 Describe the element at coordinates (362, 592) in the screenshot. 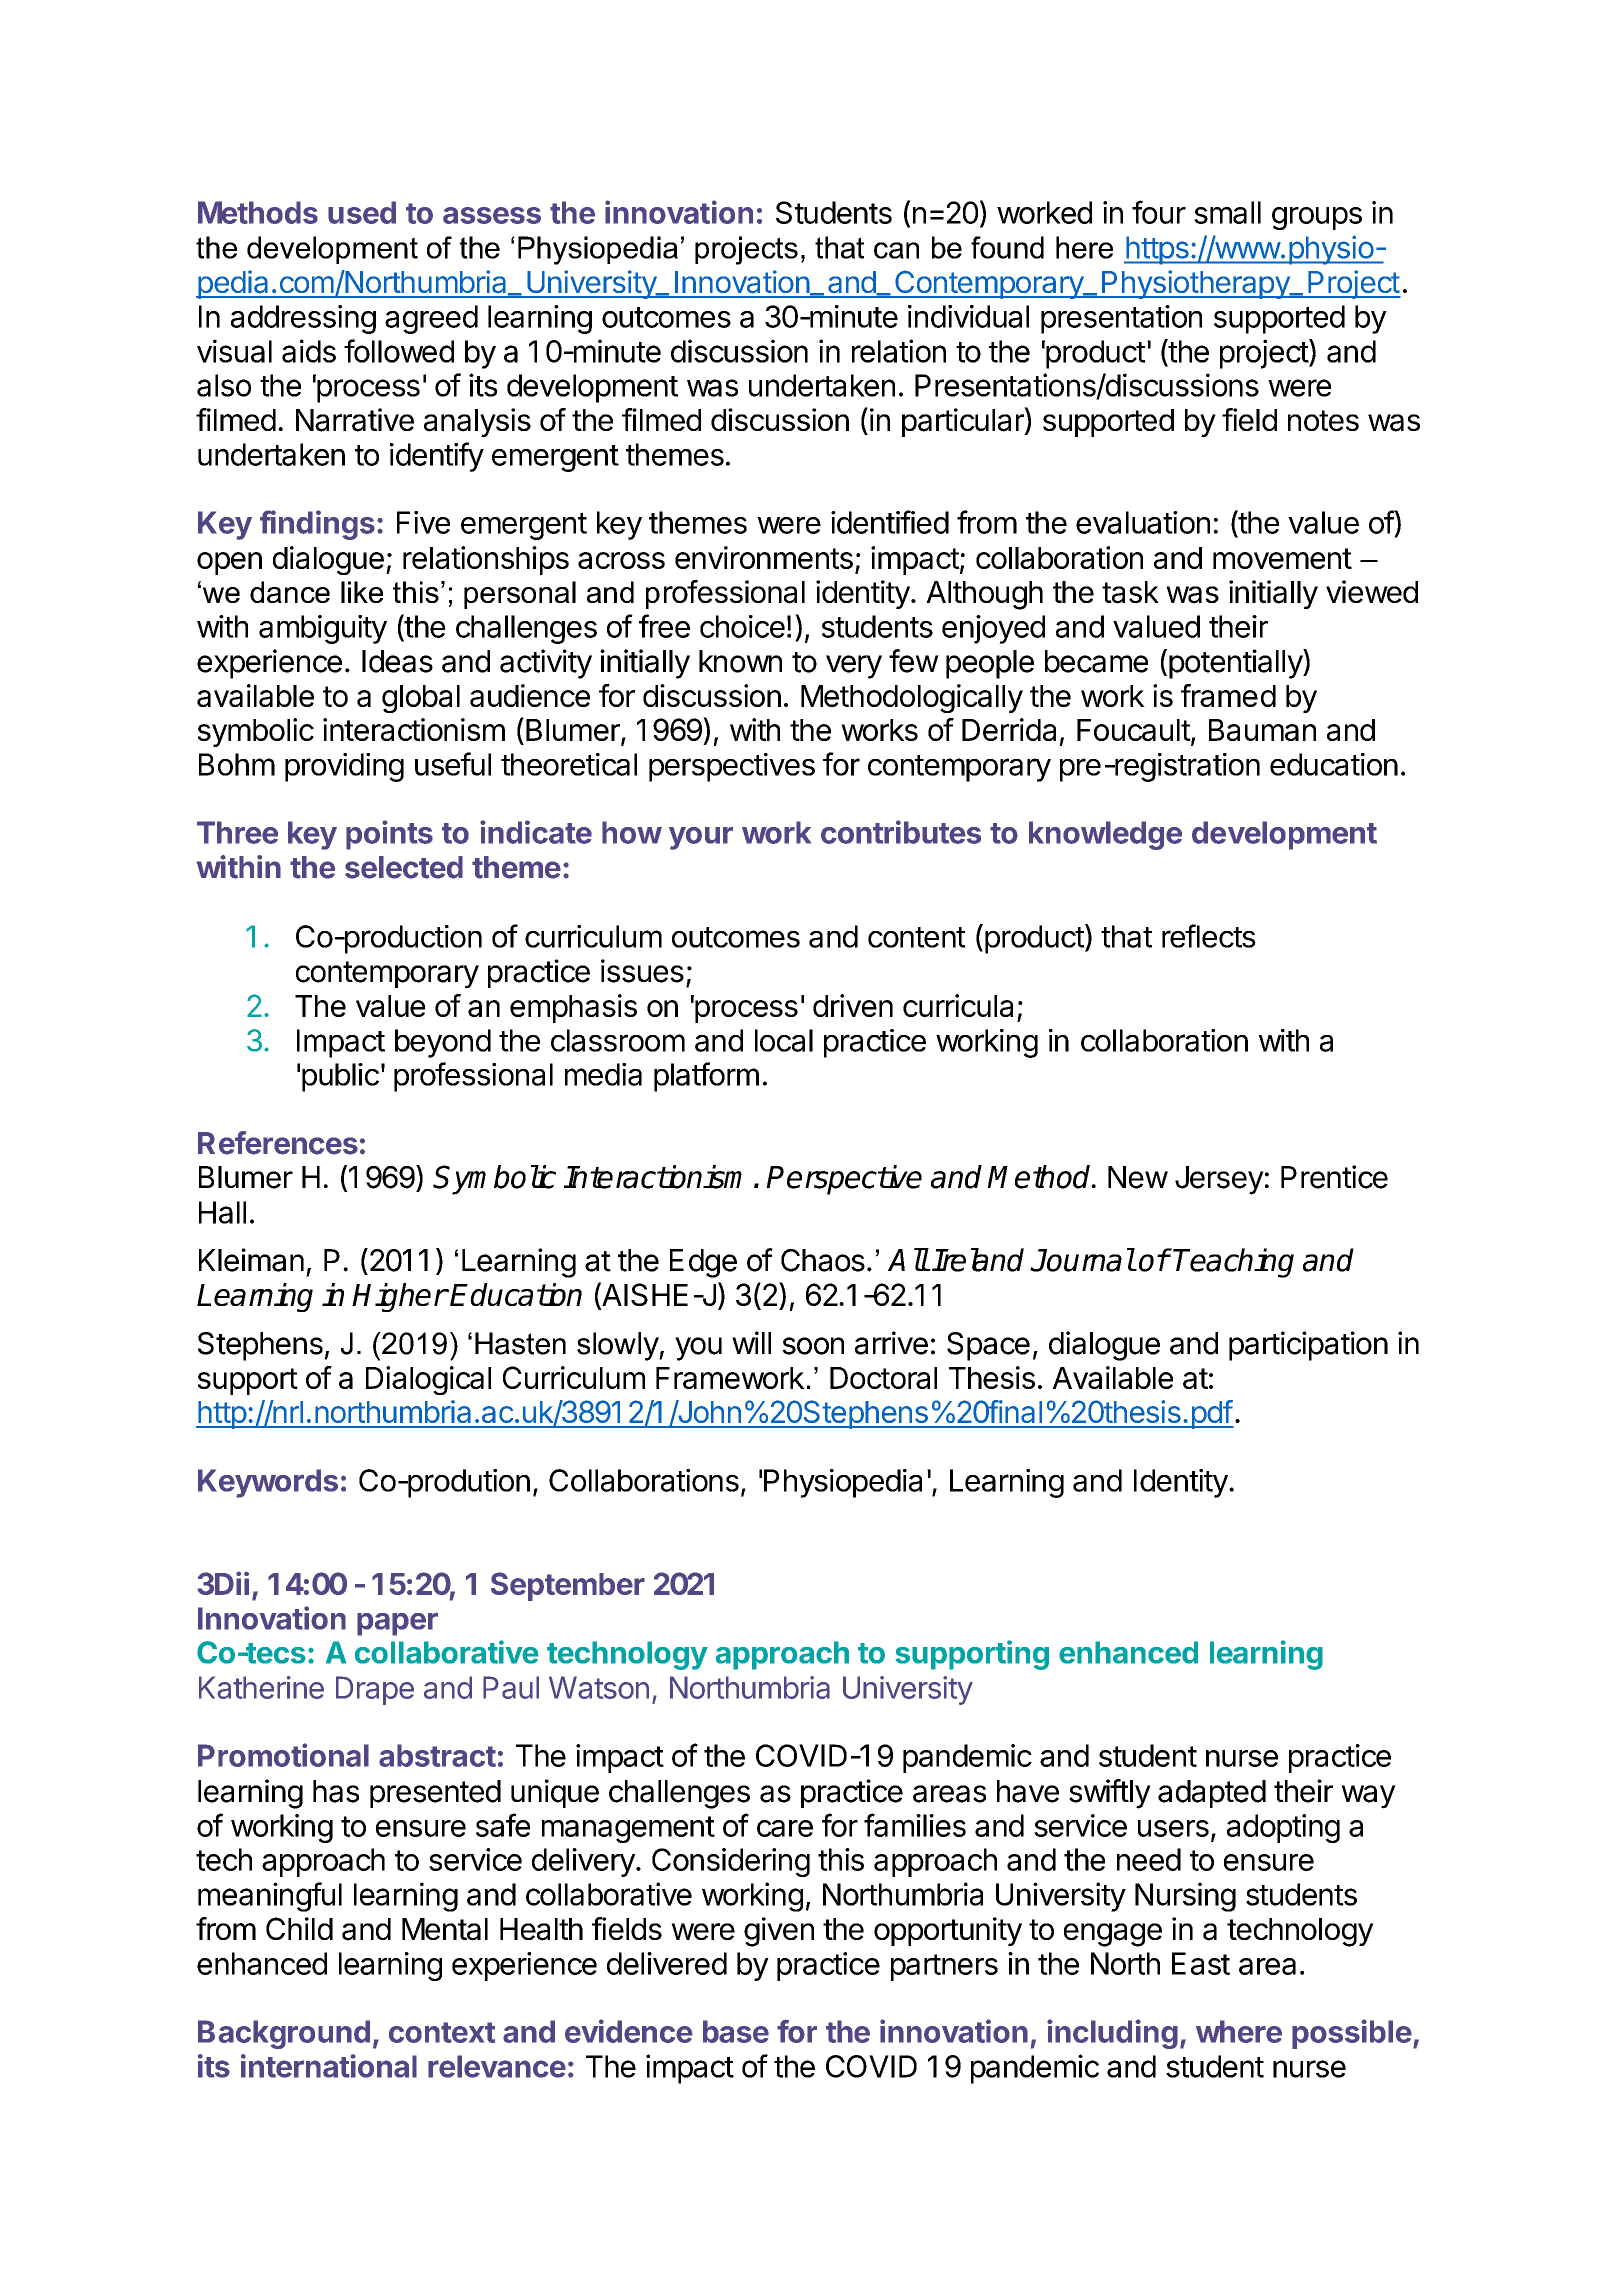

I see `like` at that location.
